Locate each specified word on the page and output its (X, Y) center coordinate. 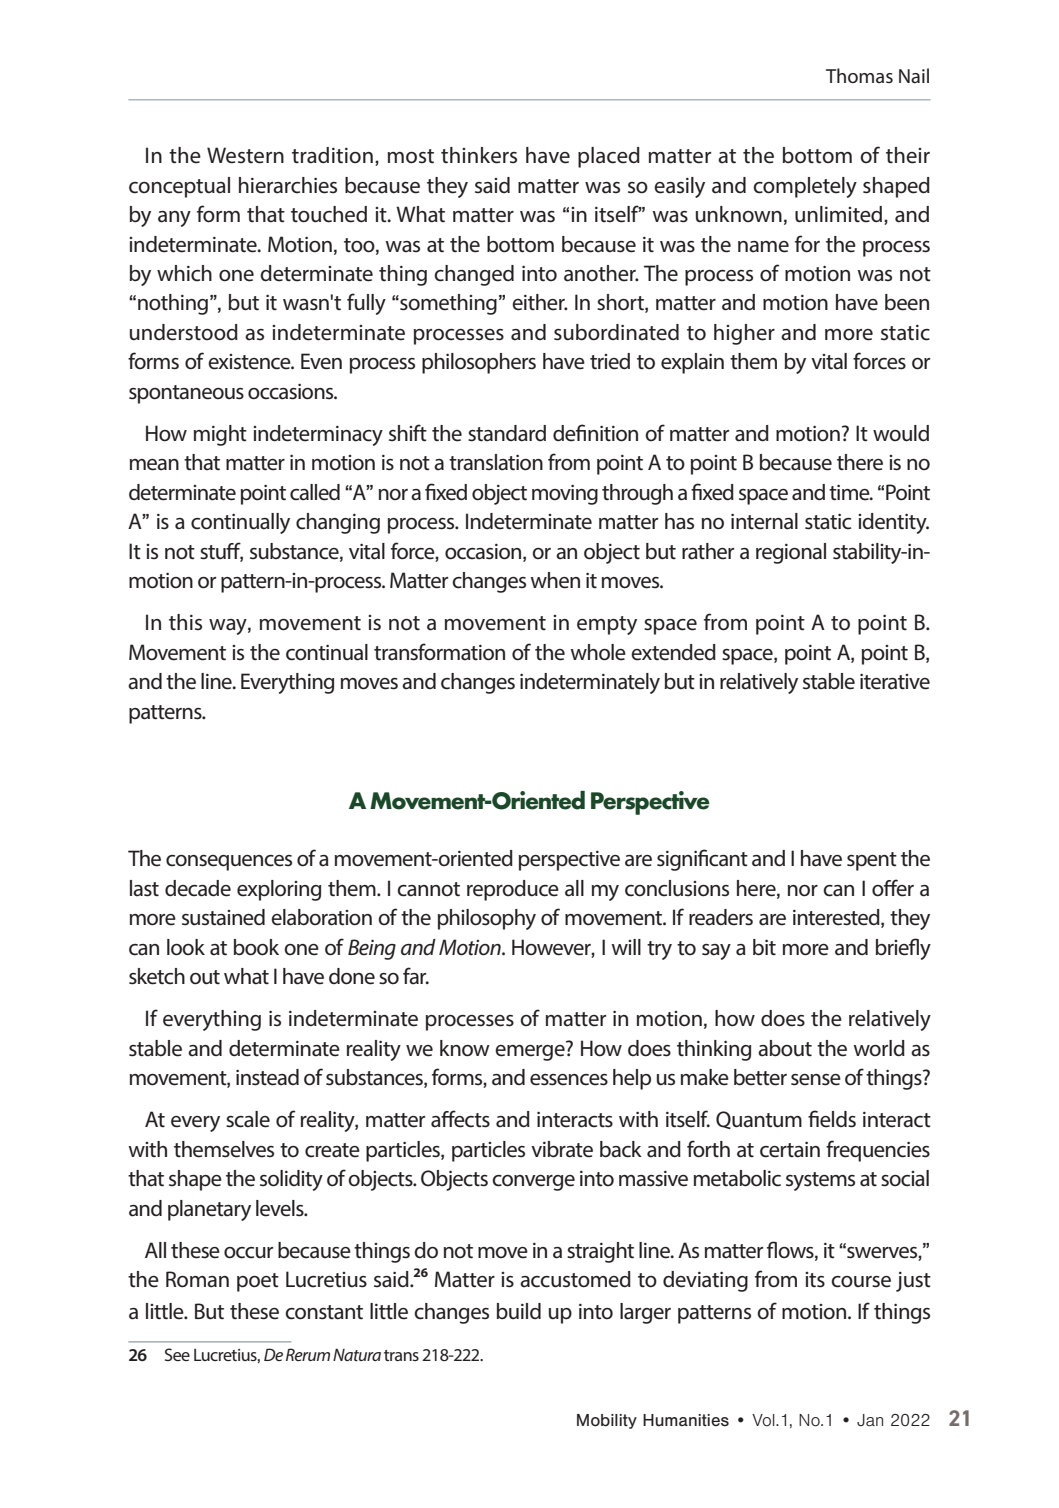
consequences (229, 863)
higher (744, 334)
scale (248, 1119)
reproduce (513, 890)
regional (791, 553)
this (185, 622)
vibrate (562, 1149)
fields (832, 1119)
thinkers (479, 155)
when (555, 580)
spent (872, 861)
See (177, 1354)
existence (250, 362)
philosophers (479, 363)
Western (245, 155)
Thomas (859, 75)
